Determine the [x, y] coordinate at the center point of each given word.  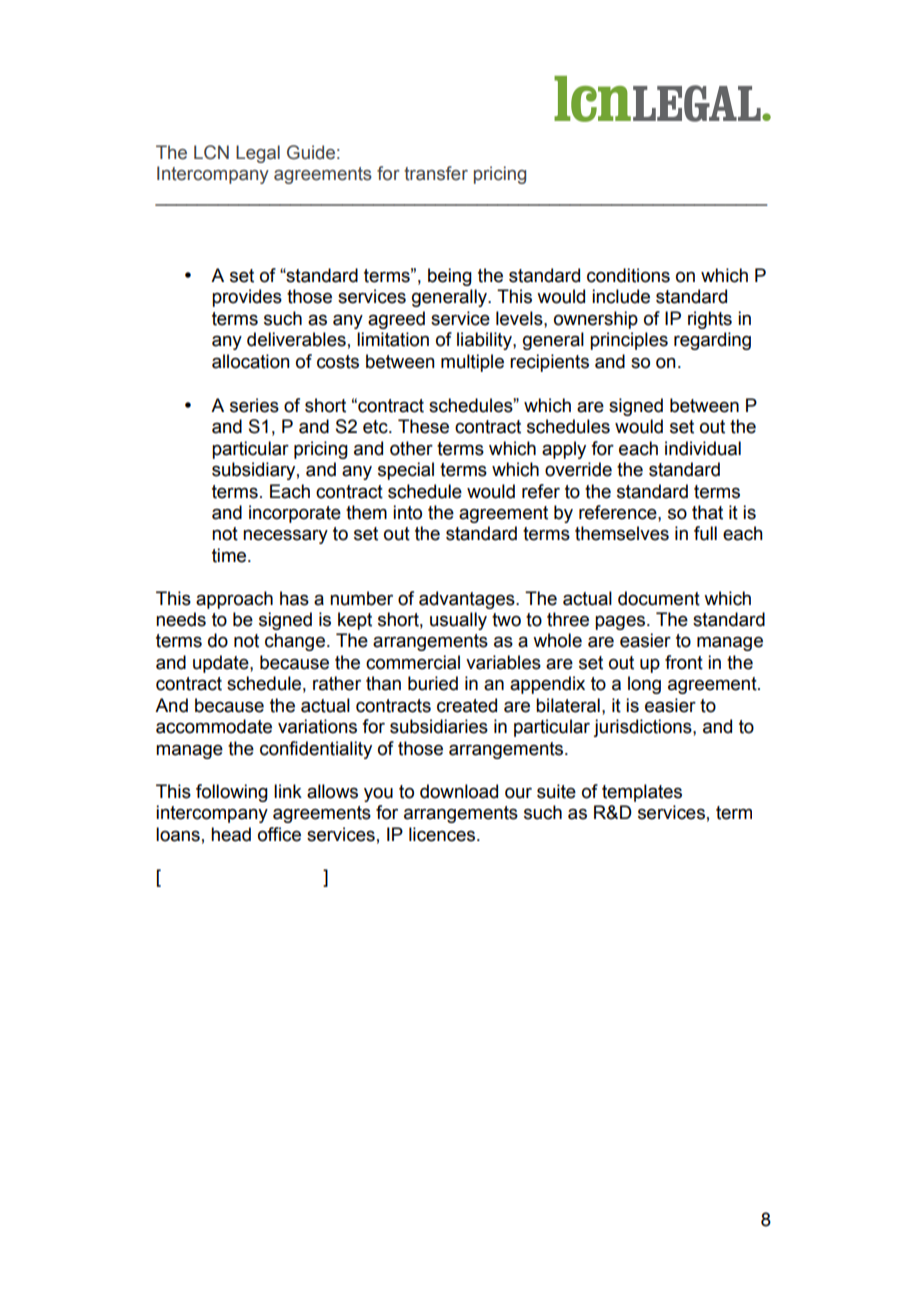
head [231, 834]
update [222, 664]
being [450, 277]
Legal [258, 154]
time [230, 555]
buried [433, 683]
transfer [436, 173]
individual [703, 448]
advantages [468, 600]
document [659, 598]
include [621, 296]
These [423, 426]
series [254, 405]
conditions [628, 275]
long [644, 685]
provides [247, 298]
